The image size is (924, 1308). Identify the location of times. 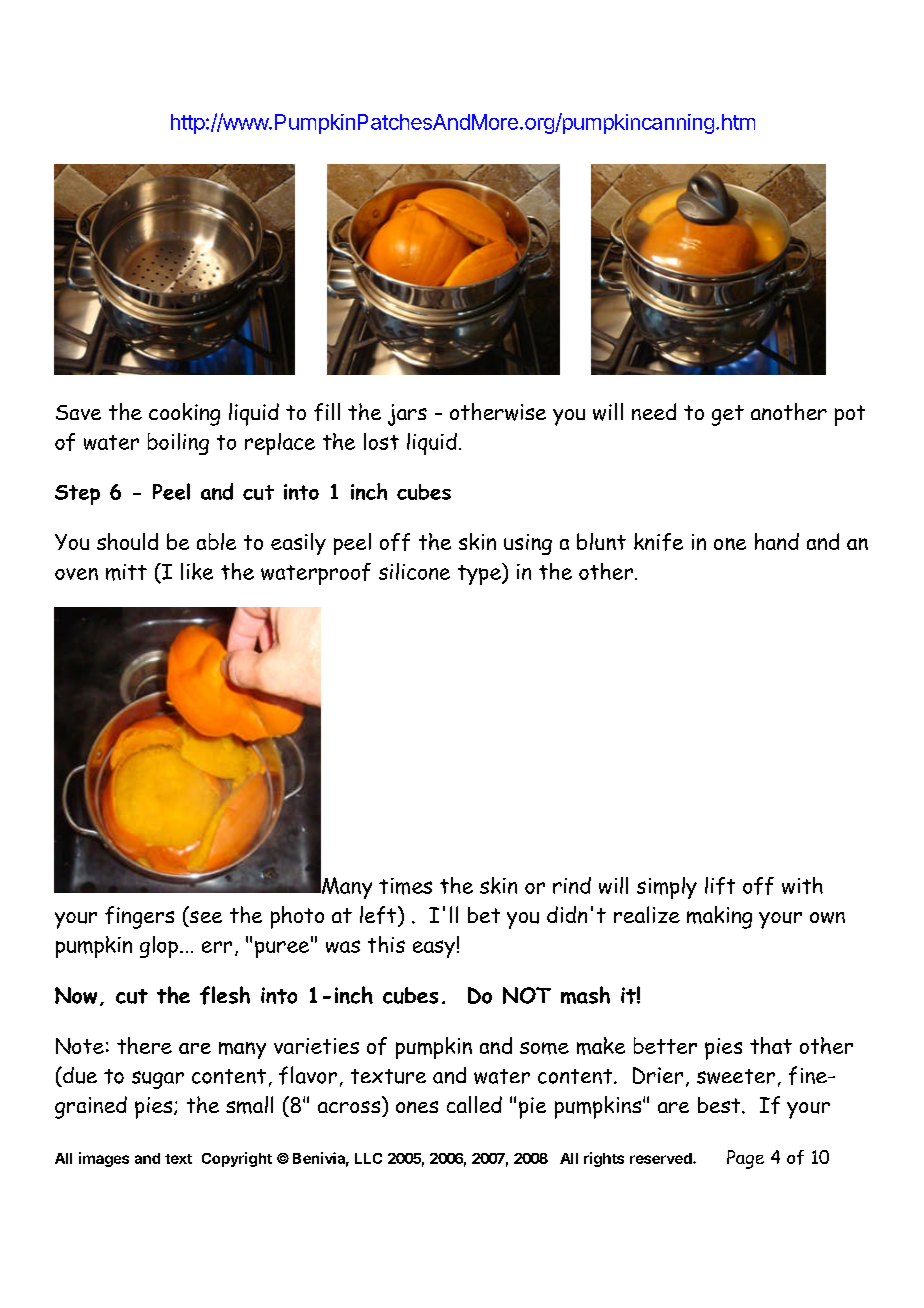
(405, 886).
